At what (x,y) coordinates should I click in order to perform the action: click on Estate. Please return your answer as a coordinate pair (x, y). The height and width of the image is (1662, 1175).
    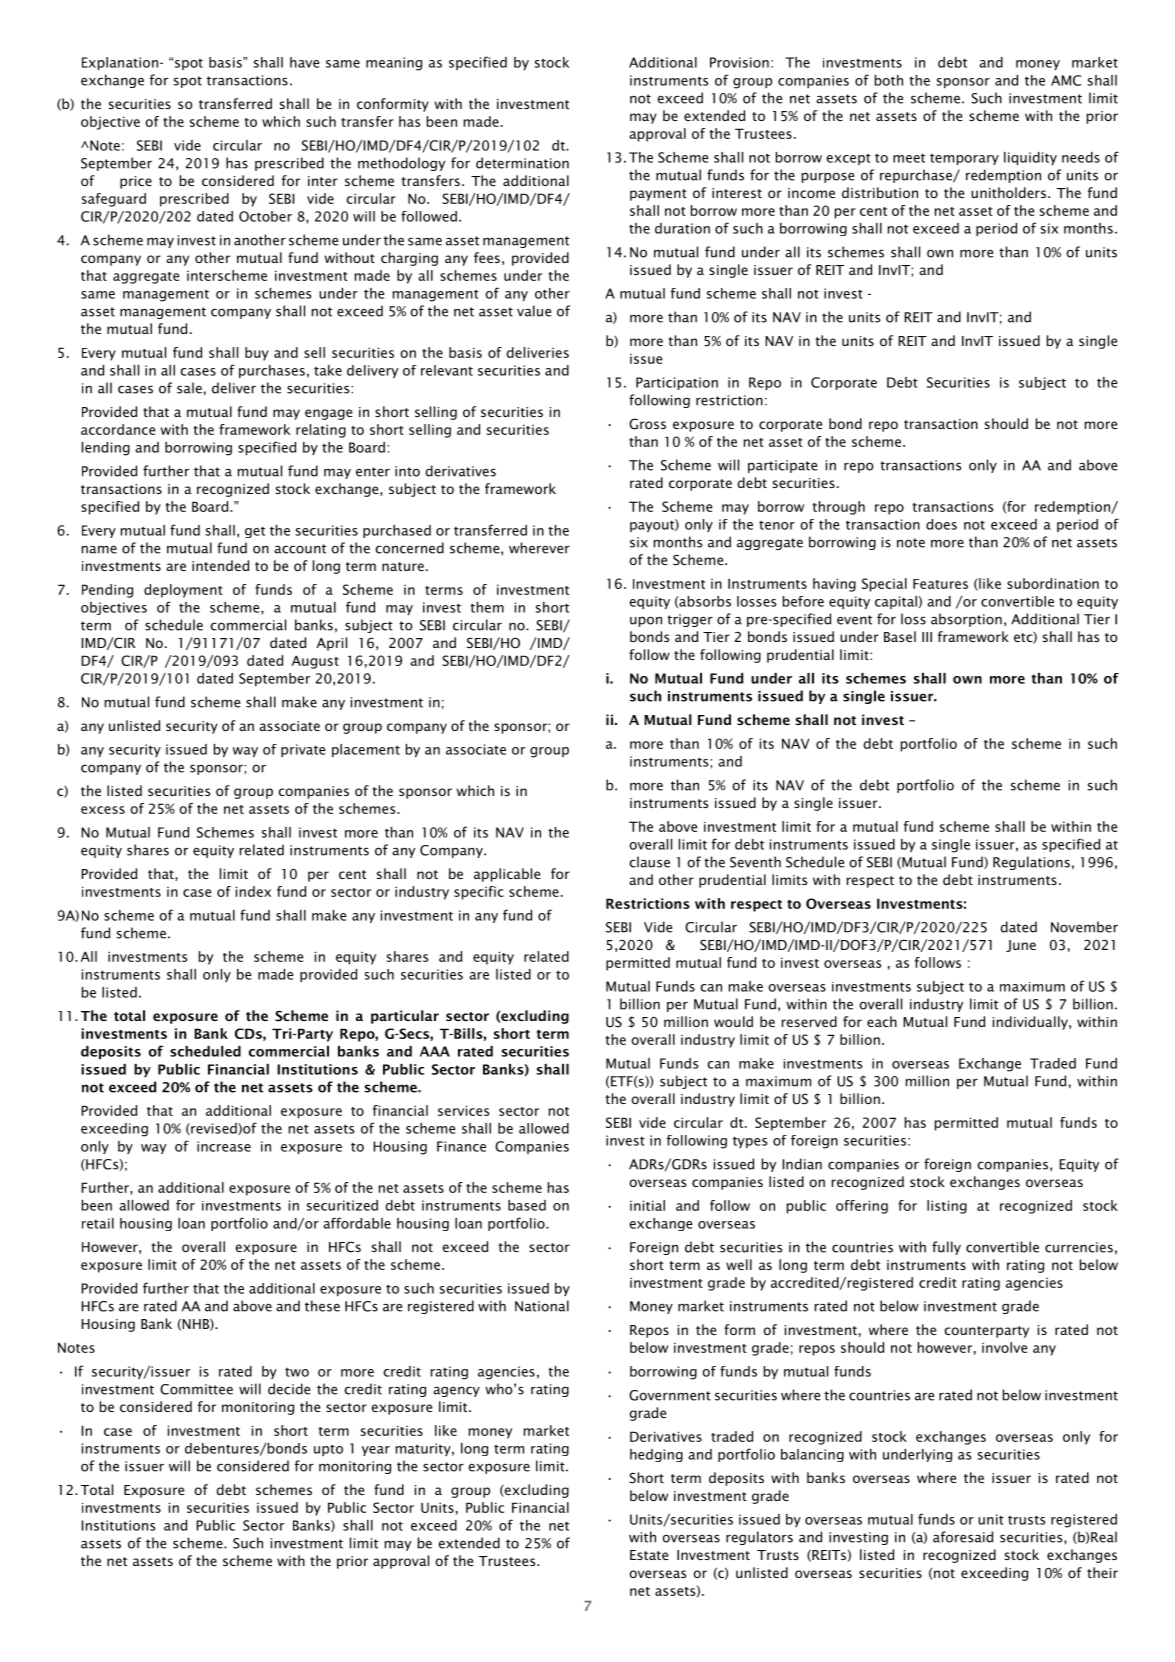
    Looking at the image, I should click on (649, 1555).
